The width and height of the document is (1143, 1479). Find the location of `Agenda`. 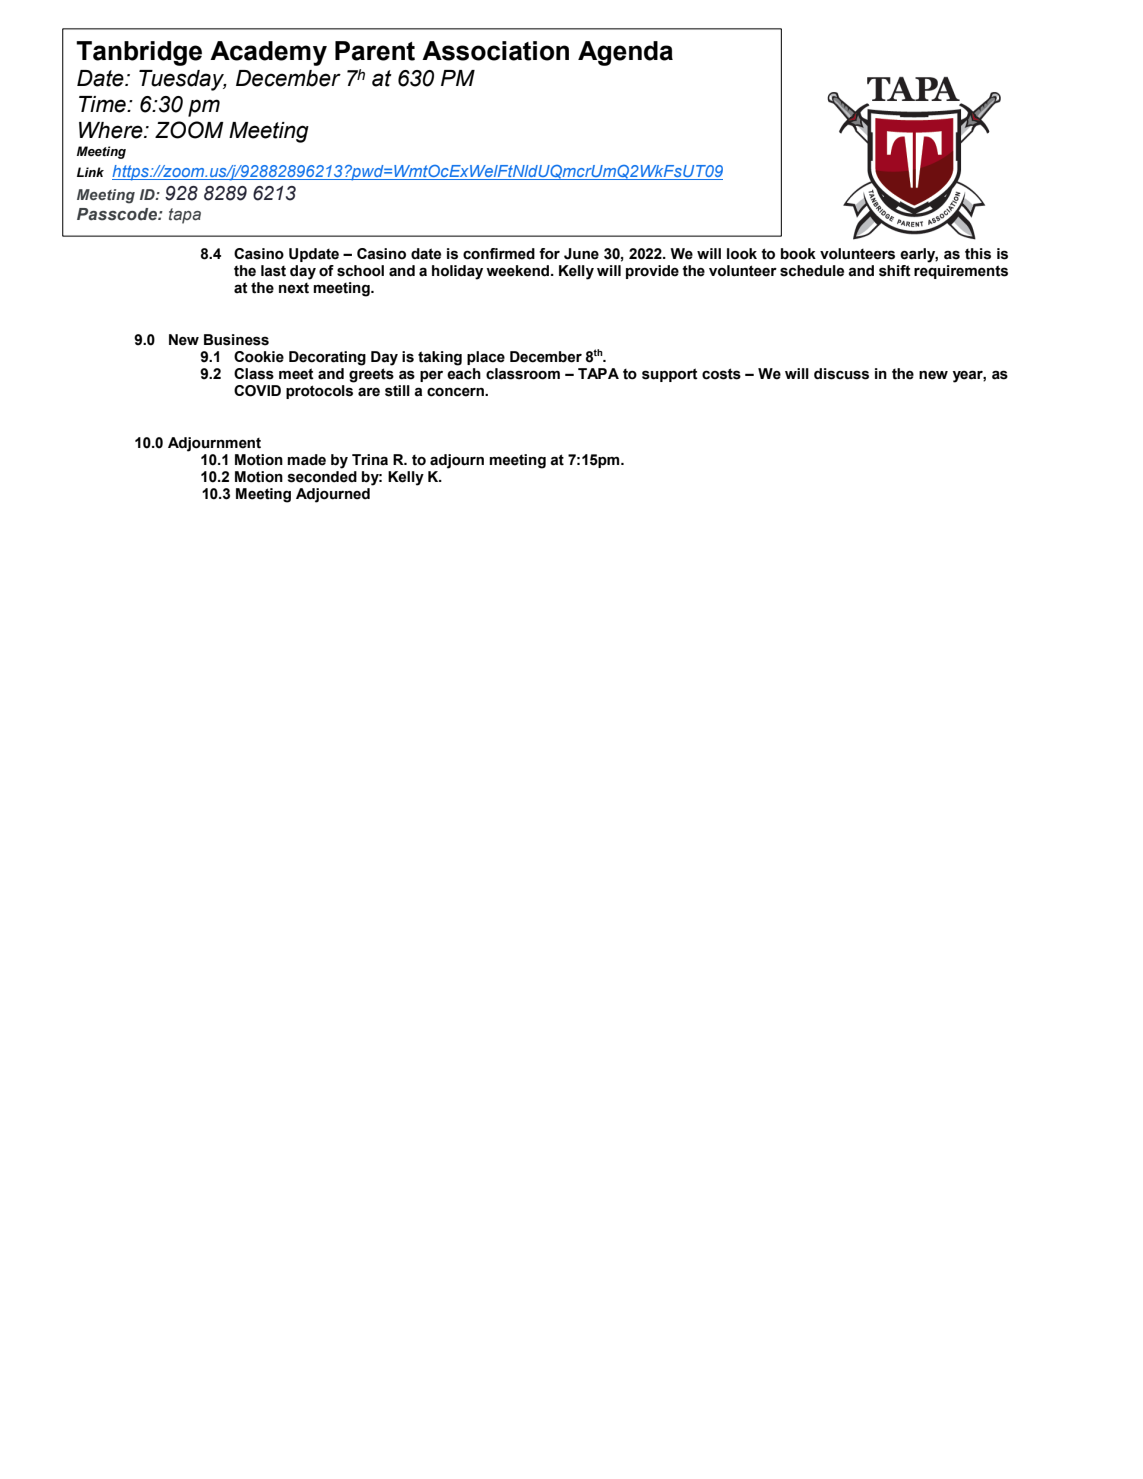

Agenda is located at coordinates (625, 53).
